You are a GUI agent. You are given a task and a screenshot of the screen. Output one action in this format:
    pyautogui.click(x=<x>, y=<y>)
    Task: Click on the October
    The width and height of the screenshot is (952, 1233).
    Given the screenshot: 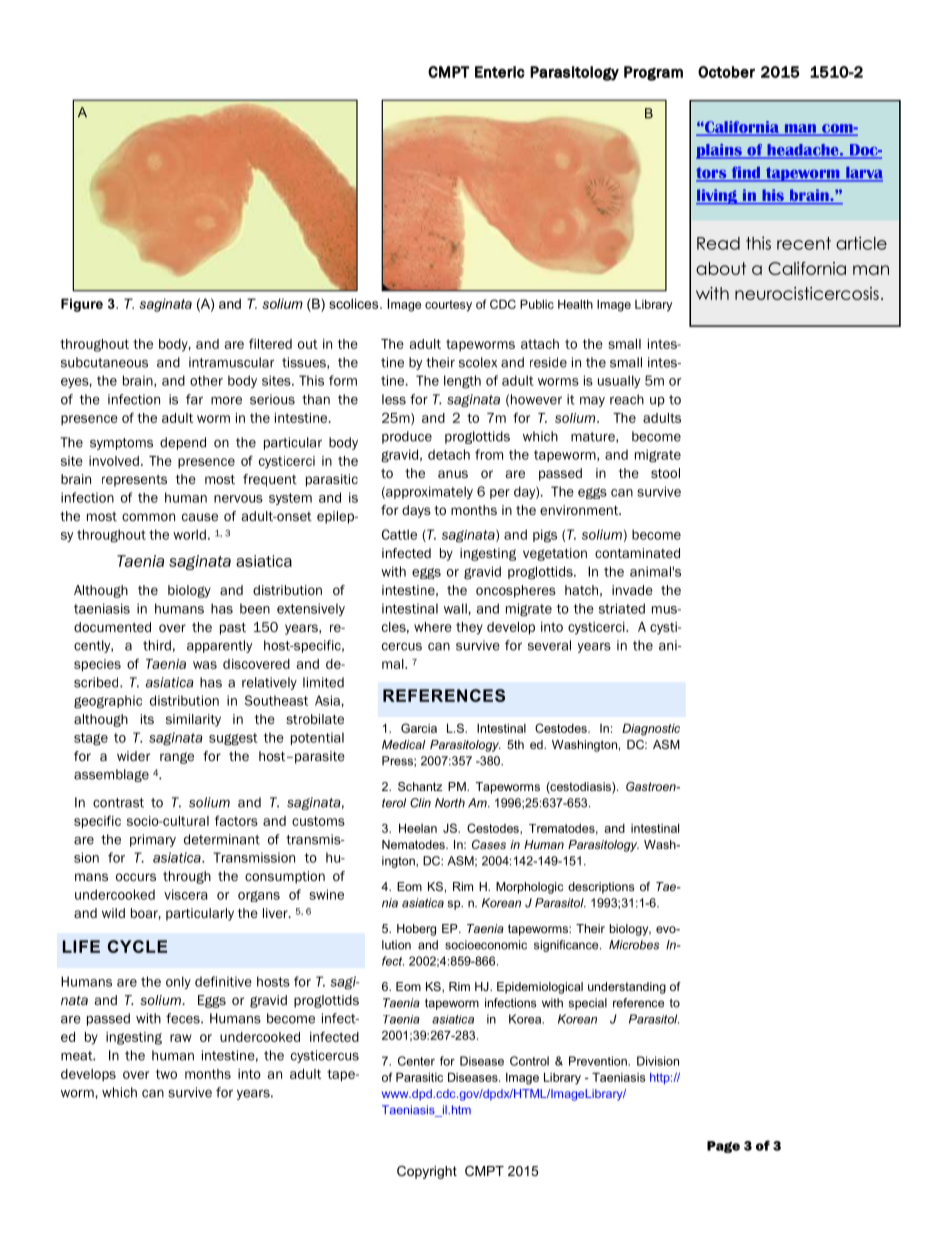 What is the action you would take?
    pyautogui.click(x=726, y=72)
